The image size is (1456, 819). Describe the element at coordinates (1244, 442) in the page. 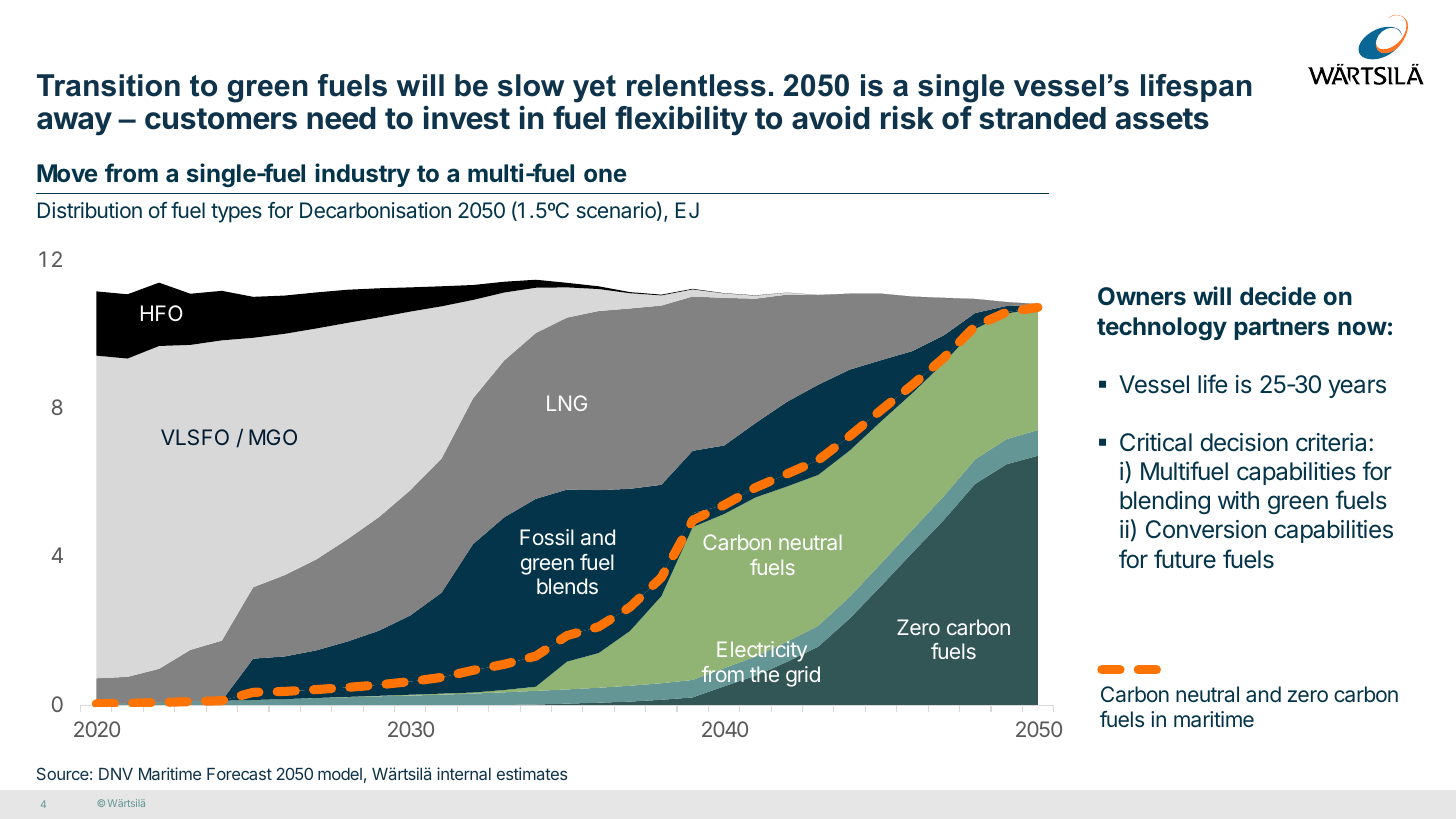

I see `decision` at that location.
